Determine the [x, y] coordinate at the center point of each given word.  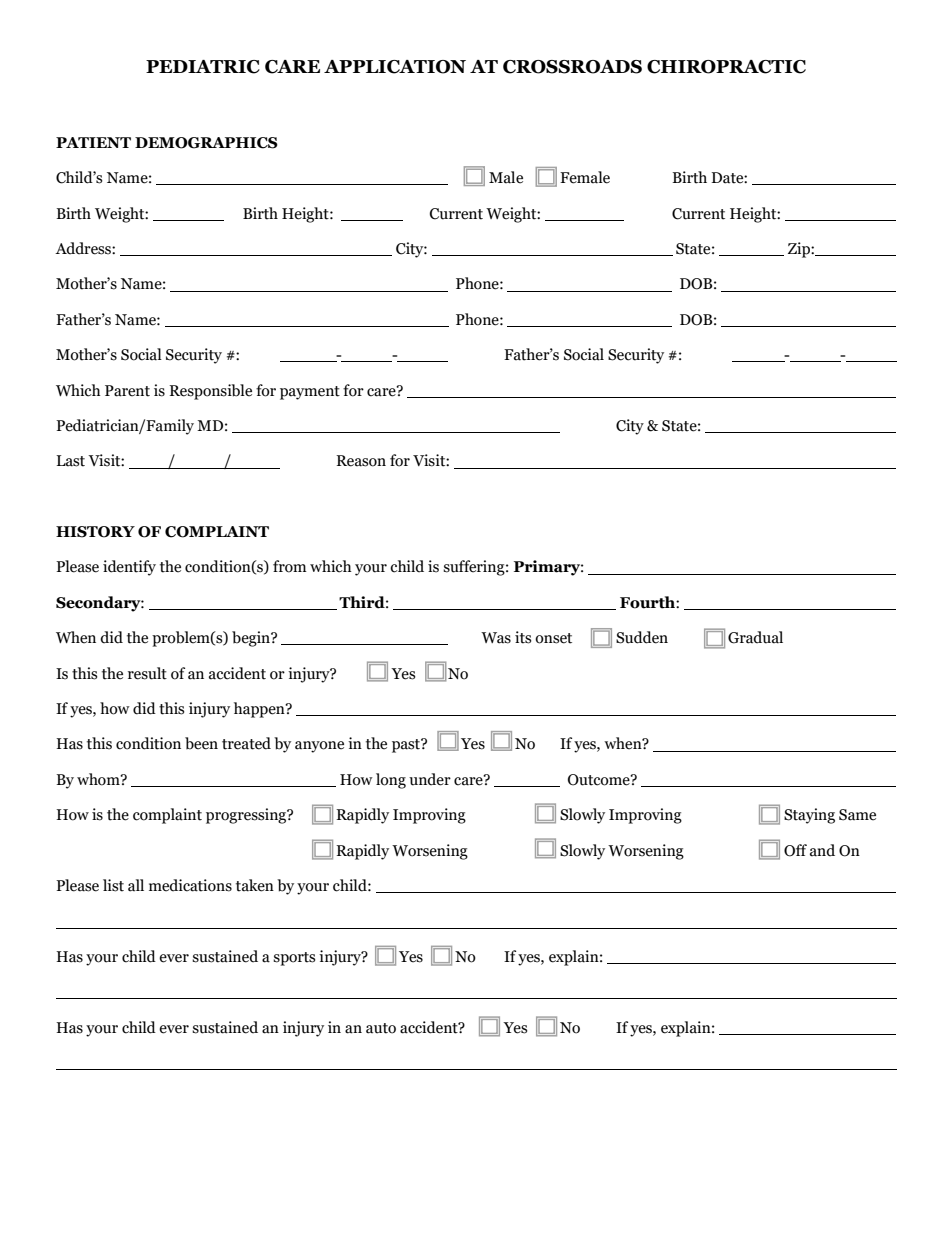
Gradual [755, 637]
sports [294, 959]
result [147, 673]
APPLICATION [395, 67]
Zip [800, 250]
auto [381, 1028]
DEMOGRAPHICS [206, 143]
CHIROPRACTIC [726, 67]
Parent [127, 391]
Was [496, 638]
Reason [361, 461]
